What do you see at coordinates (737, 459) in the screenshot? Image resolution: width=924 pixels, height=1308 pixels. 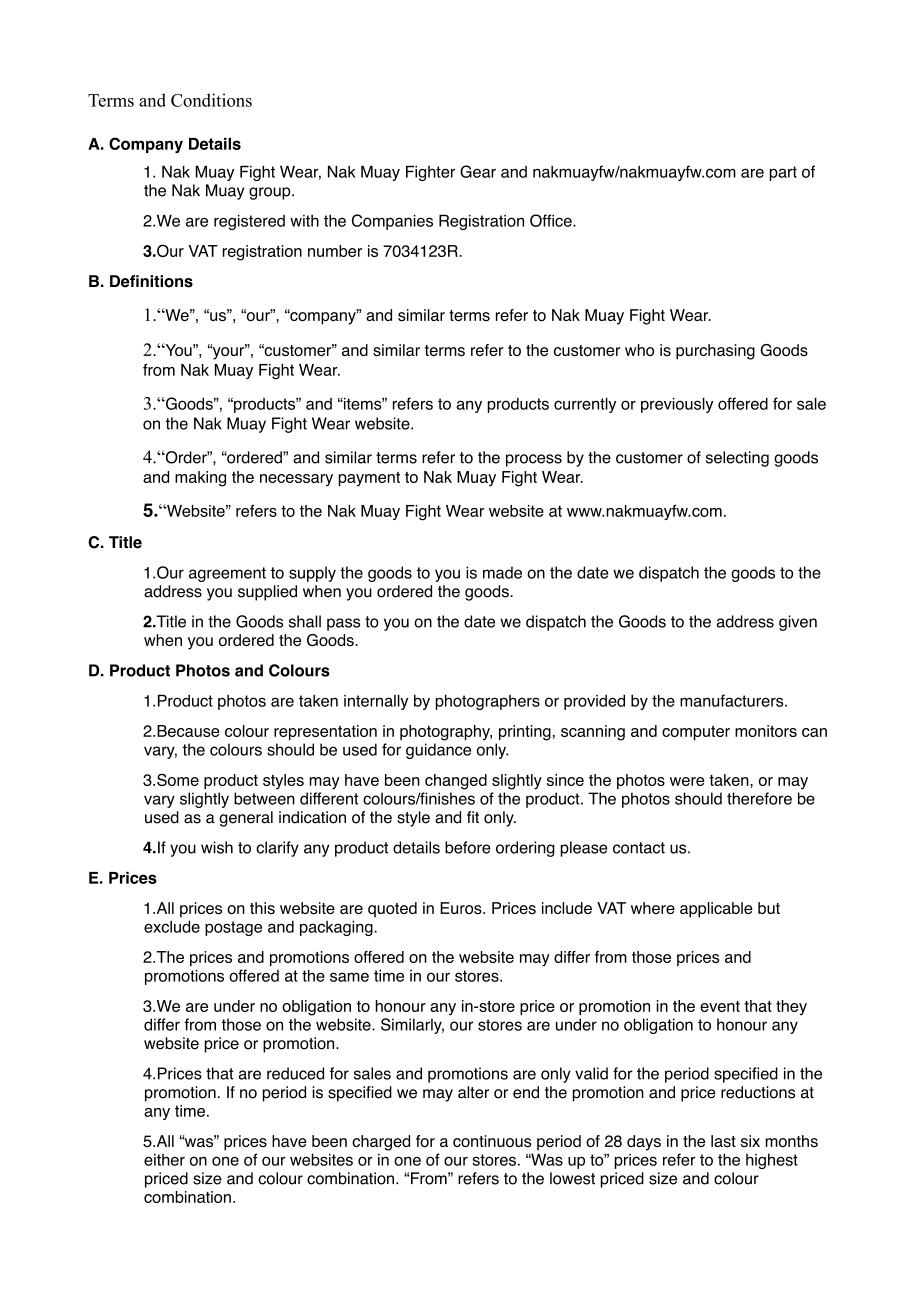 I see `selecting` at bounding box center [737, 459].
